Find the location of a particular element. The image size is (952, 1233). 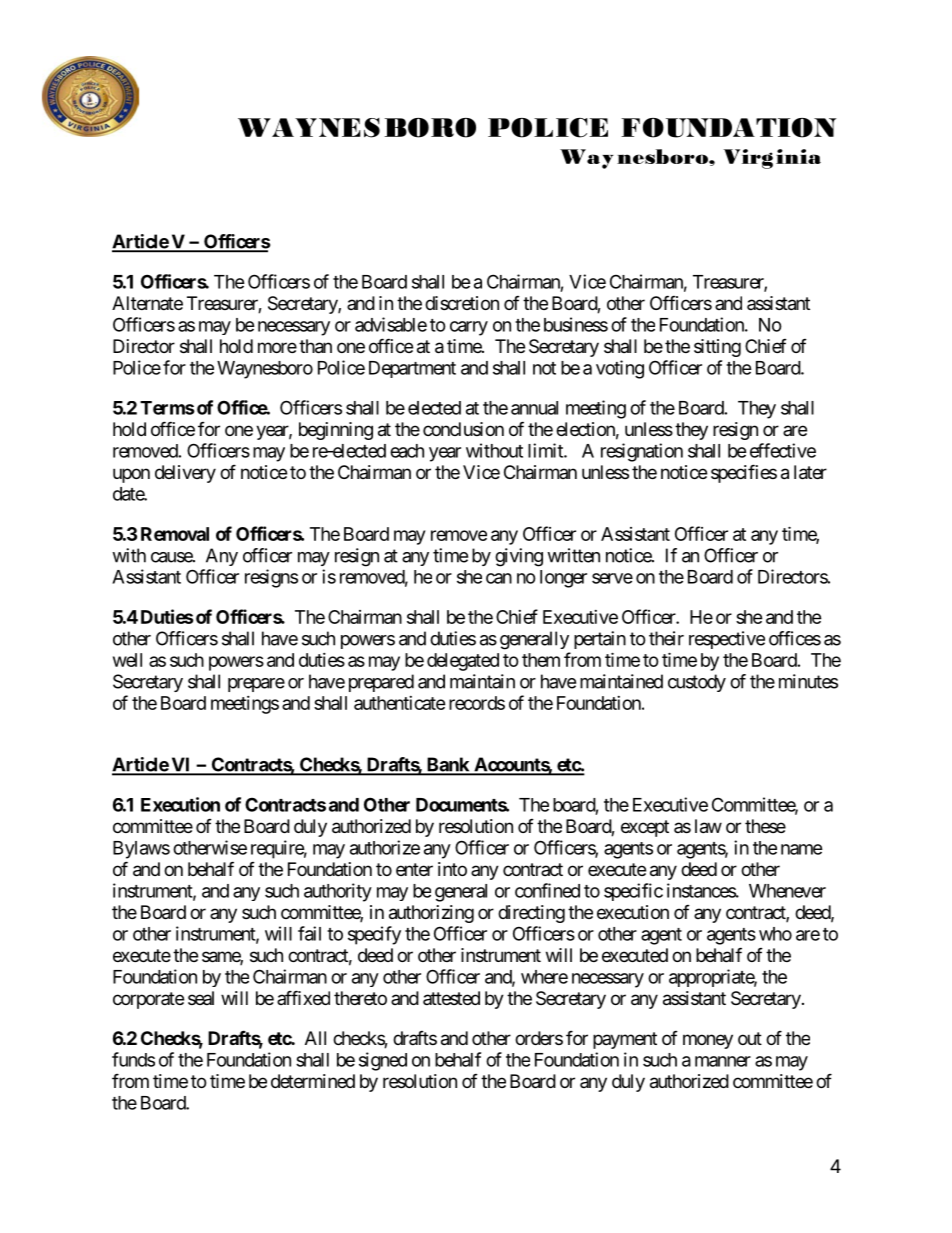

seal is located at coordinates (201, 998).
